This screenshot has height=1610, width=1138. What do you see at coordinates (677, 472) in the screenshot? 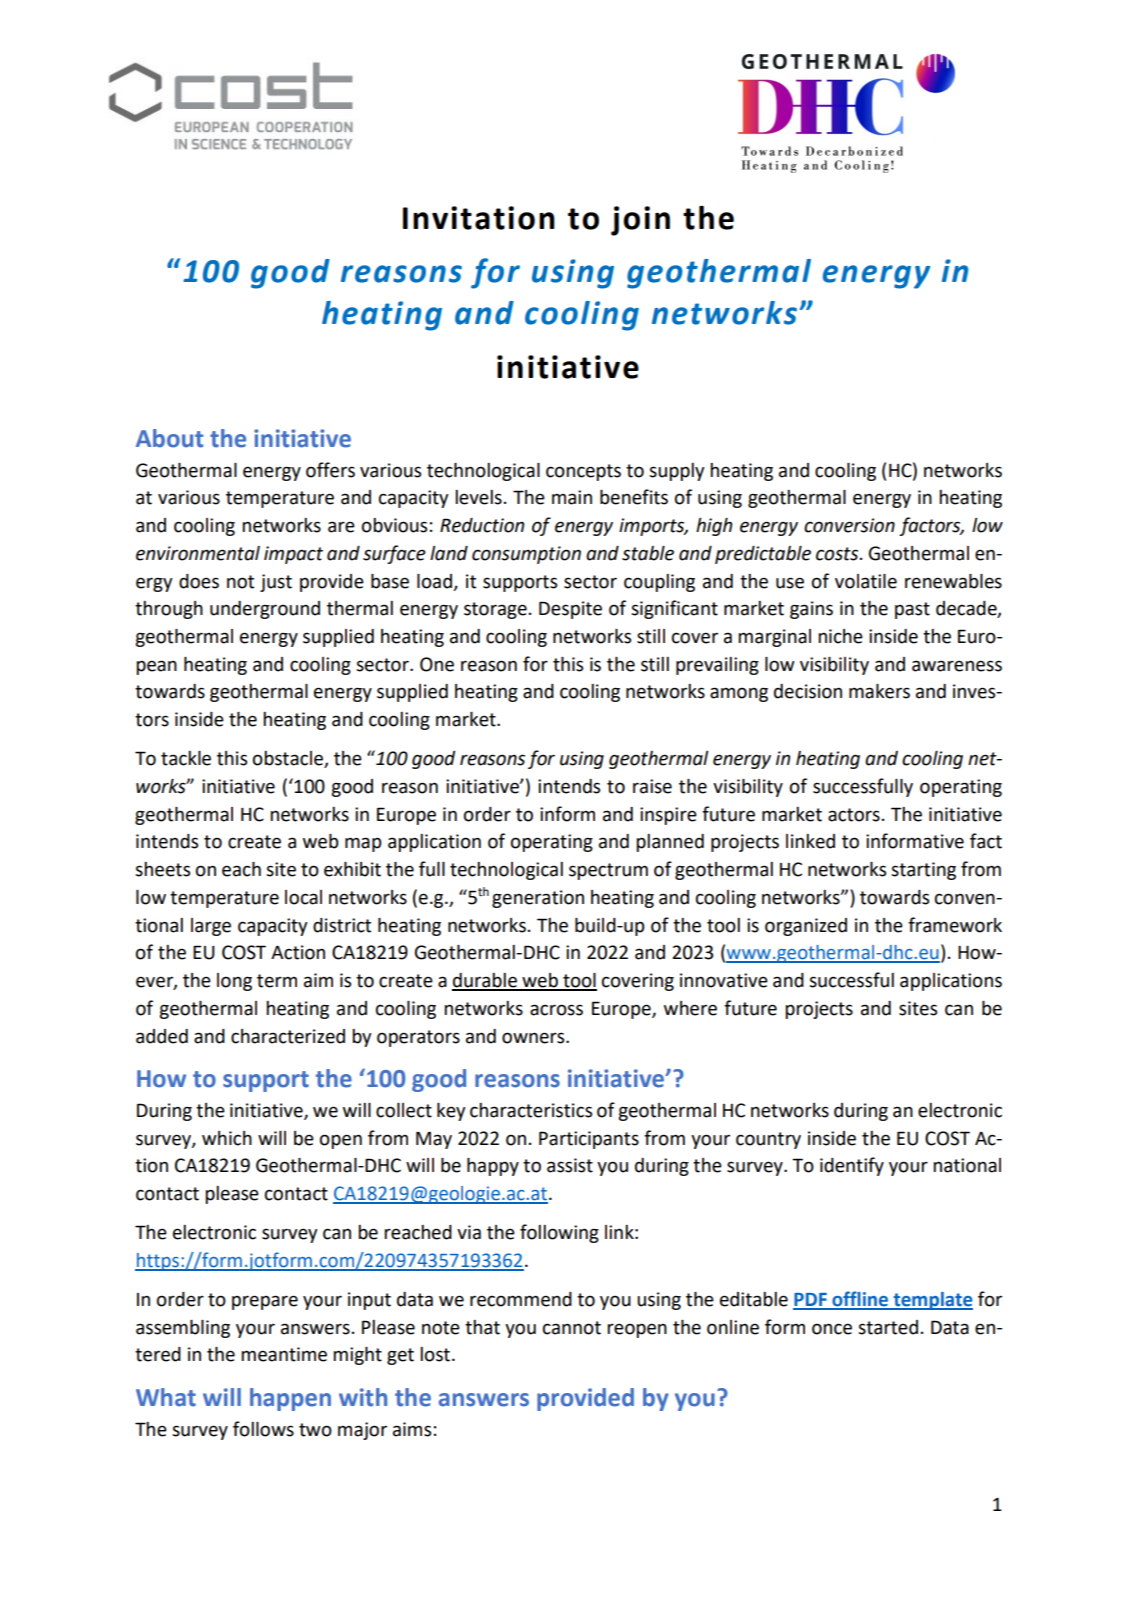
I see `supply` at bounding box center [677, 472].
